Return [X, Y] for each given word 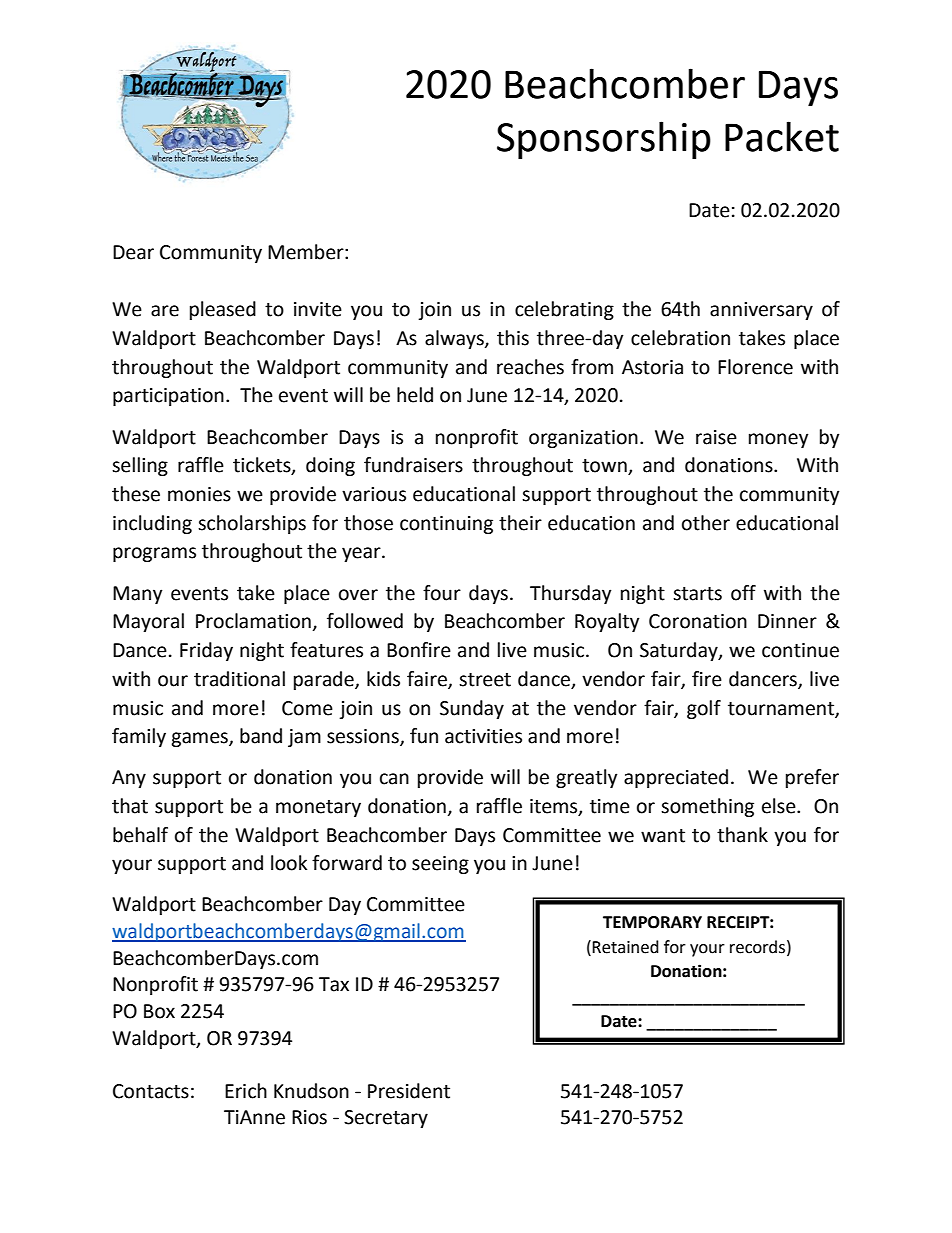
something [707, 807]
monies [199, 494]
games [200, 739]
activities [483, 736]
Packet [782, 136]
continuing [446, 525]
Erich [246, 1091]
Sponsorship [604, 140]
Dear [133, 252]
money [779, 440]
